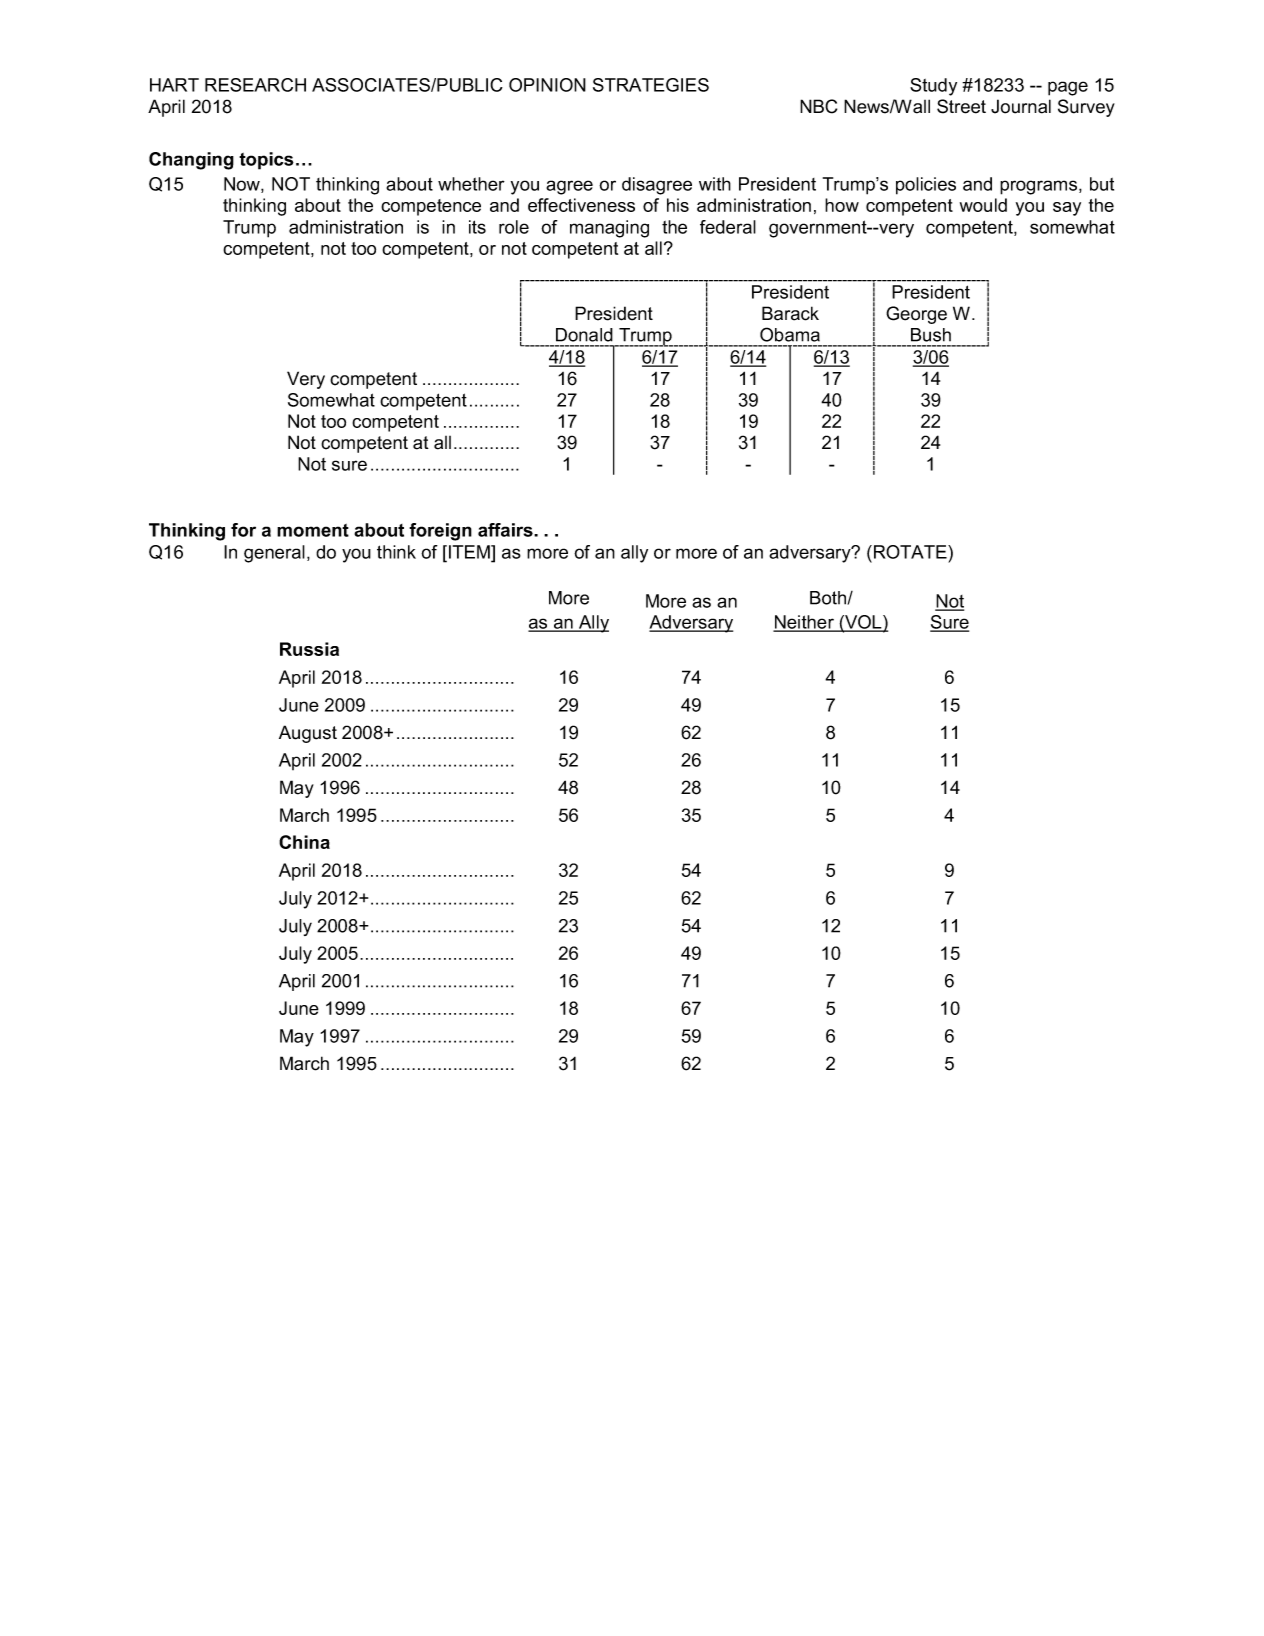  Describe the element at coordinates (790, 334) in the page. I see `Obama` at that location.
